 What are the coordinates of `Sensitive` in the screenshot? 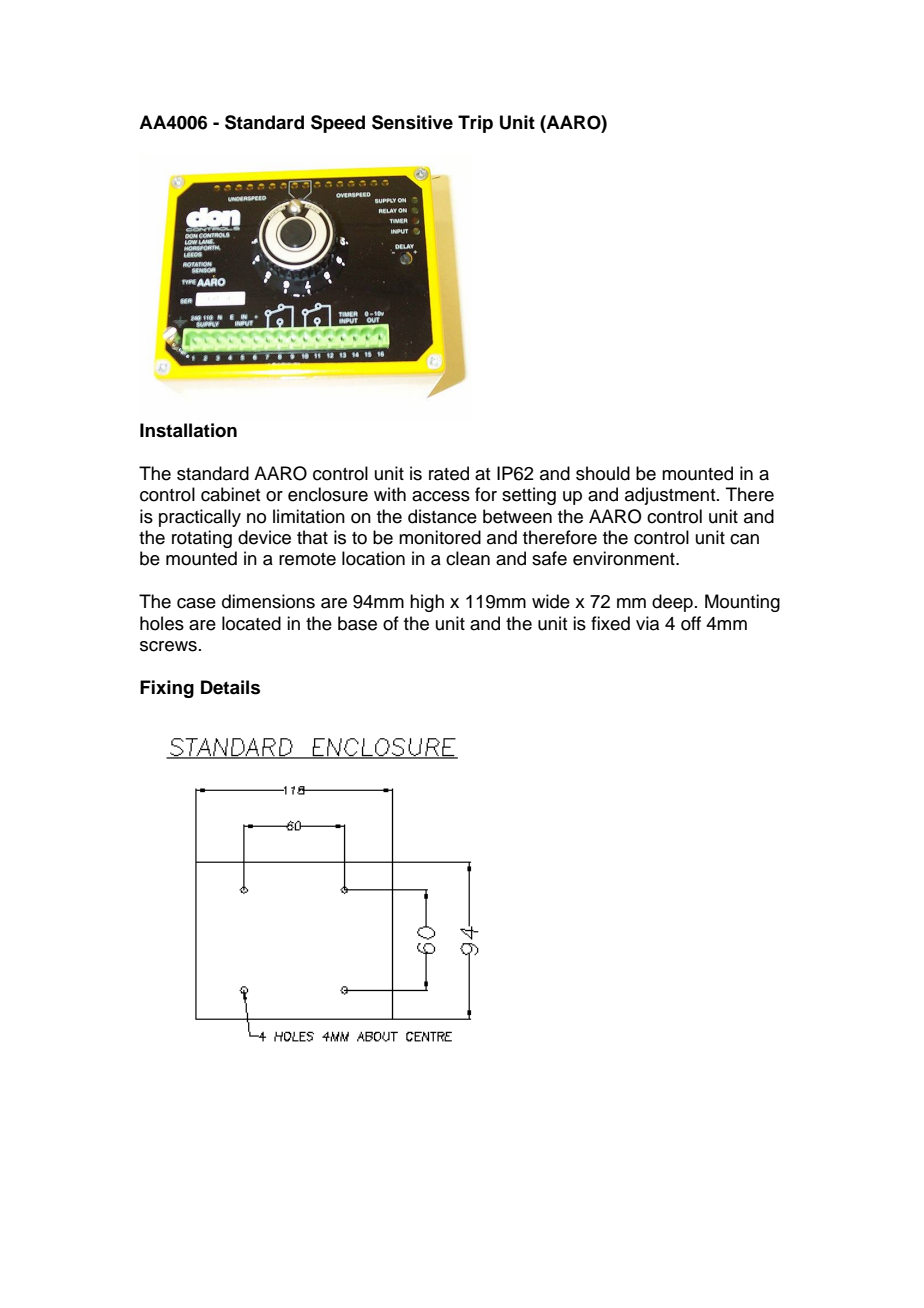 It's located at (412, 122).
